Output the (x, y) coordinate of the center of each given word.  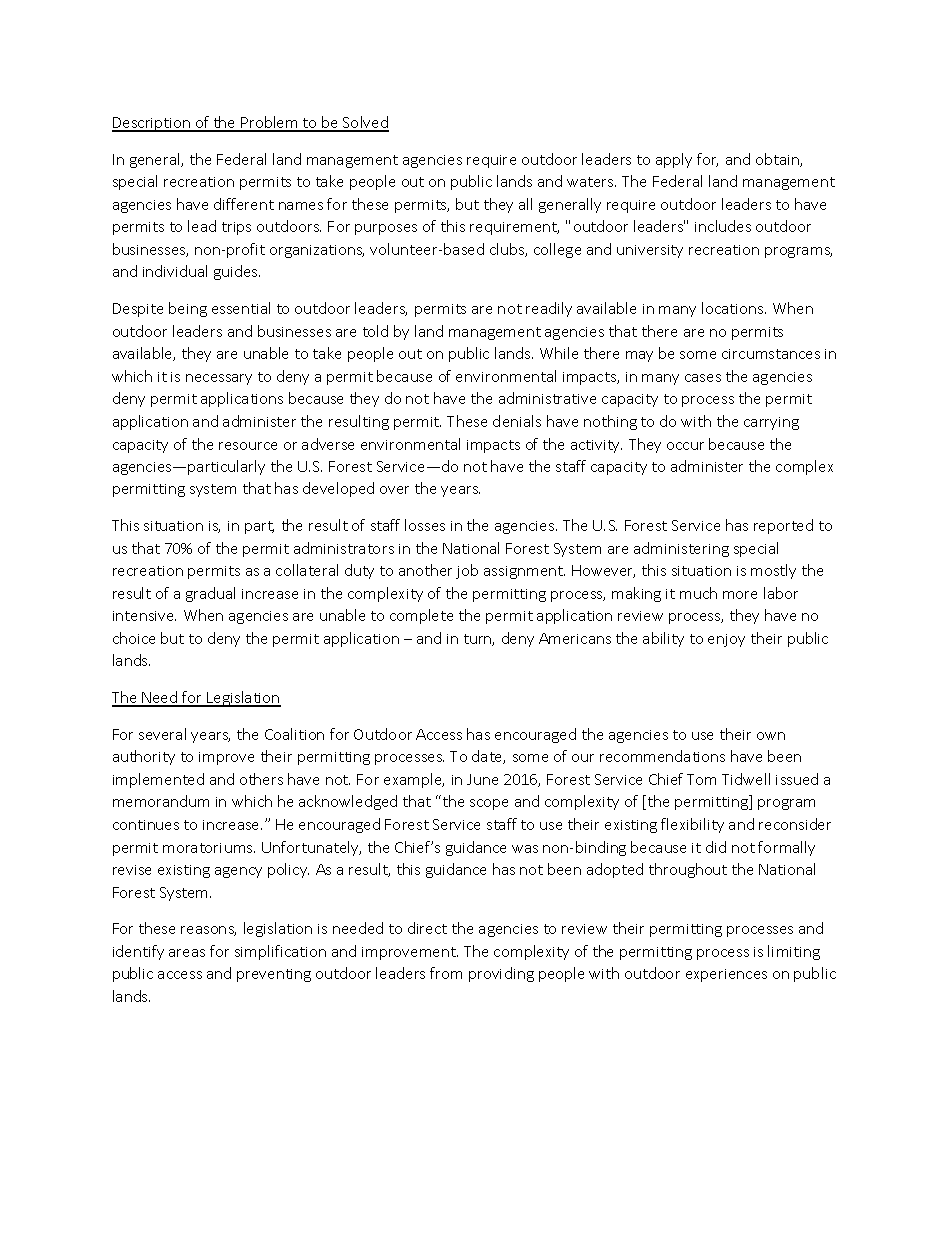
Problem (269, 123)
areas (187, 953)
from (446, 973)
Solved (365, 123)
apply (674, 160)
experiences (726, 975)
